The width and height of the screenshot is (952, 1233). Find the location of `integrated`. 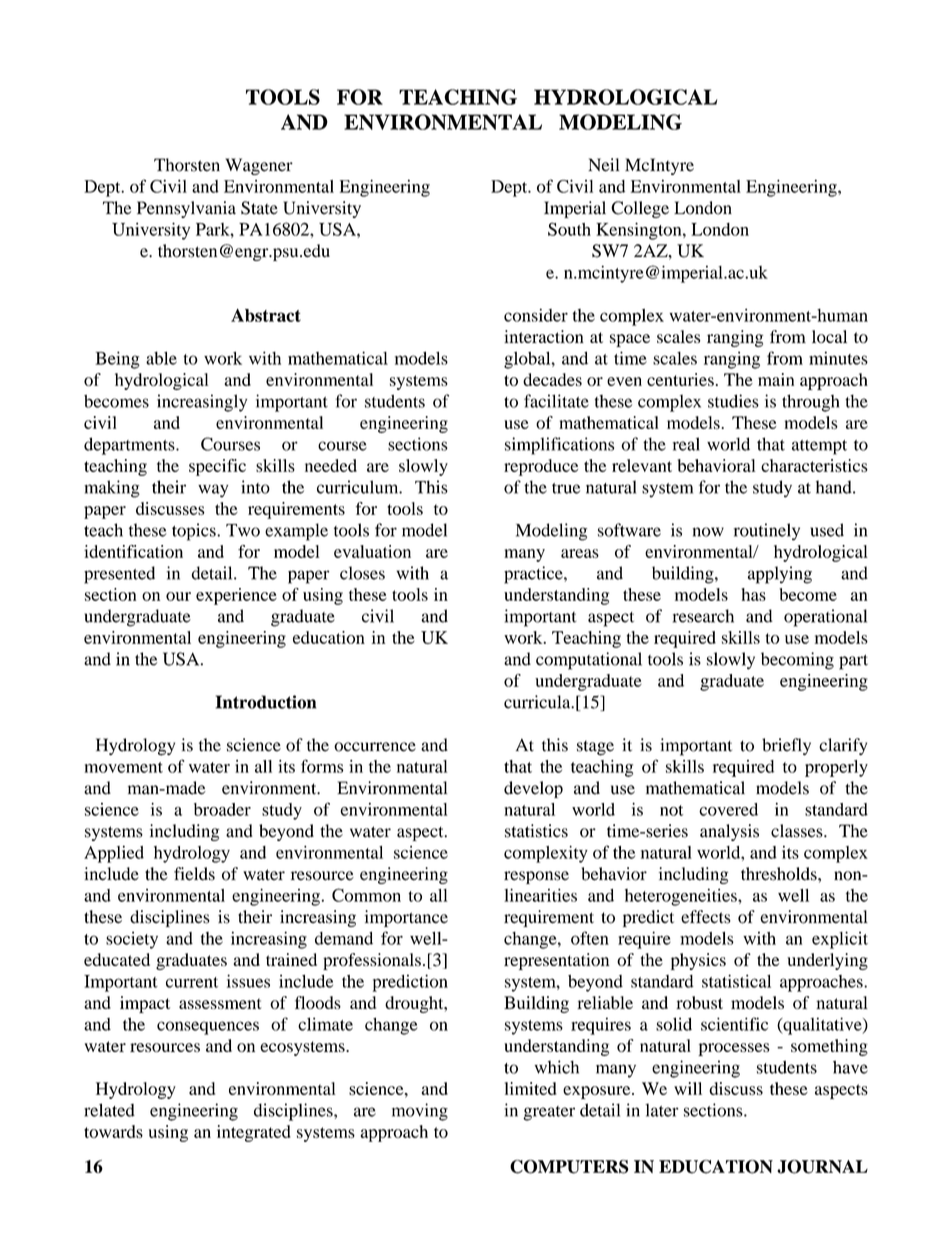

integrated is located at coordinates (254, 1133).
